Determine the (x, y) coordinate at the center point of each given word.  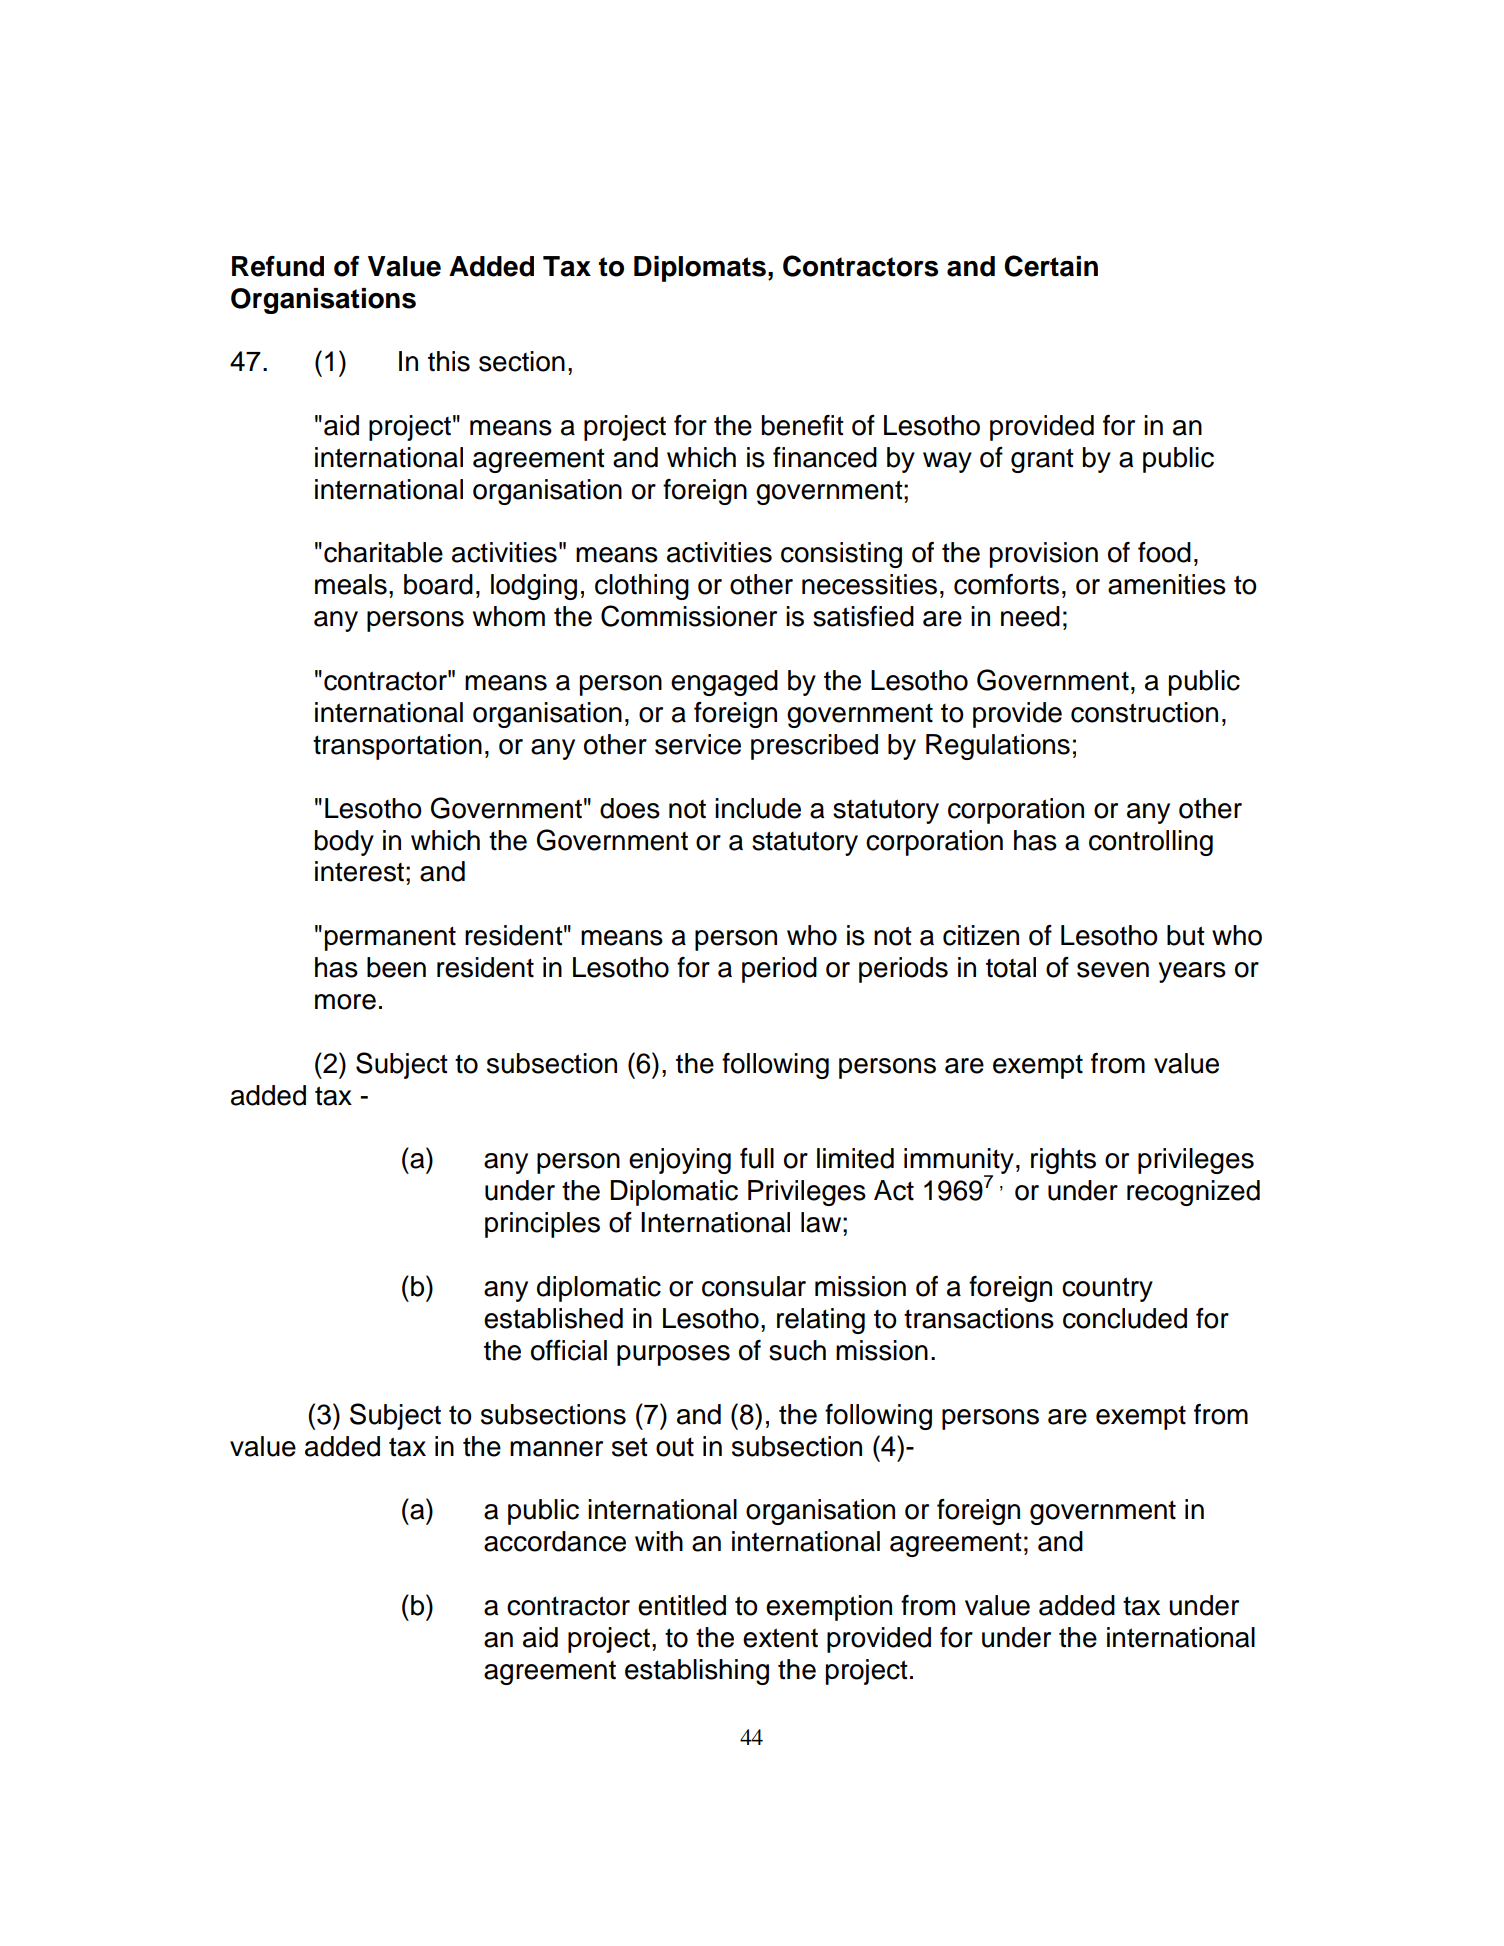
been (396, 967)
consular (754, 1286)
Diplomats (700, 269)
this (449, 361)
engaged (724, 683)
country (1107, 1289)
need (1030, 616)
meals (351, 584)
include (758, 808)
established (553, 1318)
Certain (1051, 266)
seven (1113, 970)
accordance (555, 1541)
